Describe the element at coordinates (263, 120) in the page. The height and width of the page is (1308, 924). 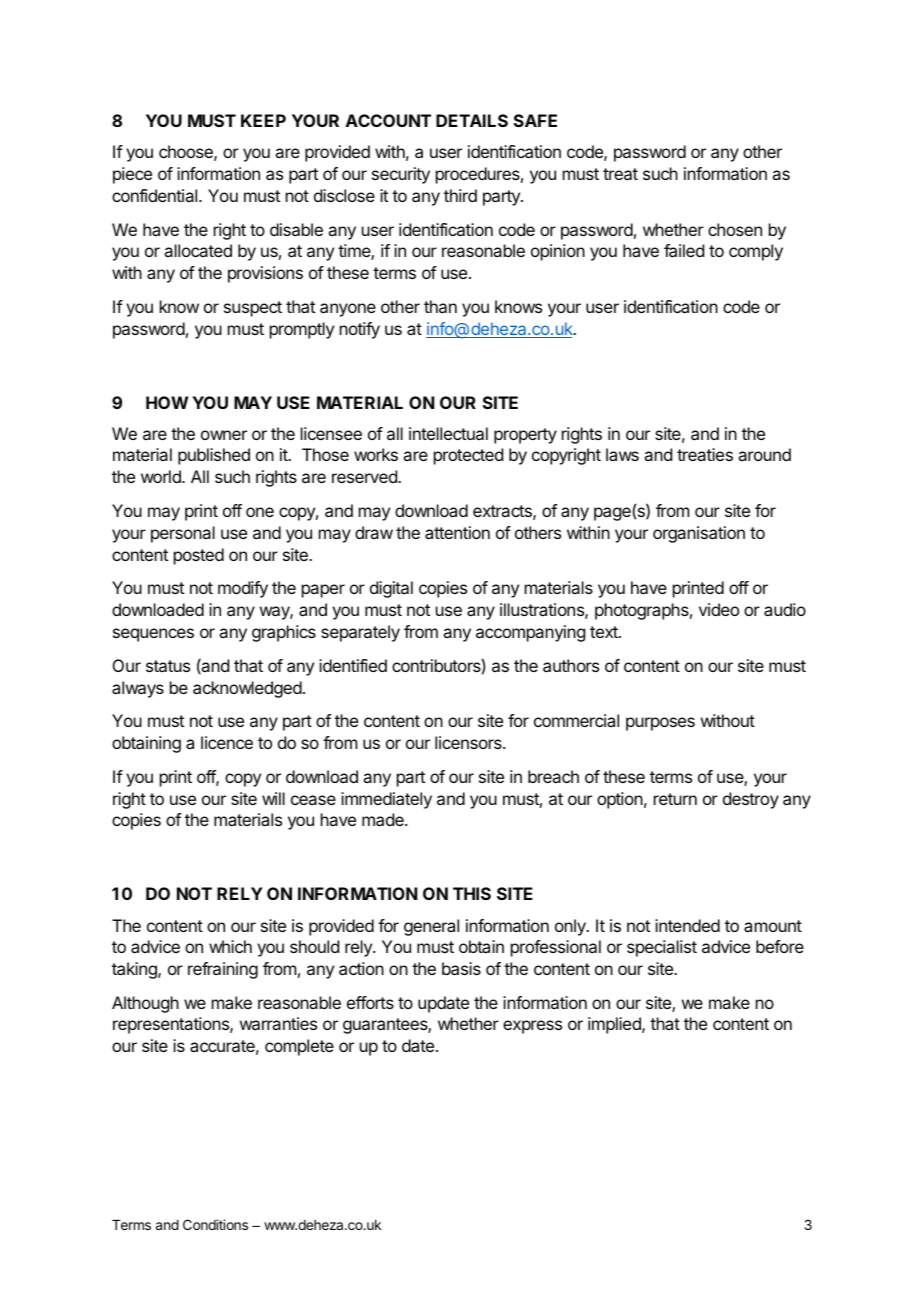
I see `KEEP` at that location.
